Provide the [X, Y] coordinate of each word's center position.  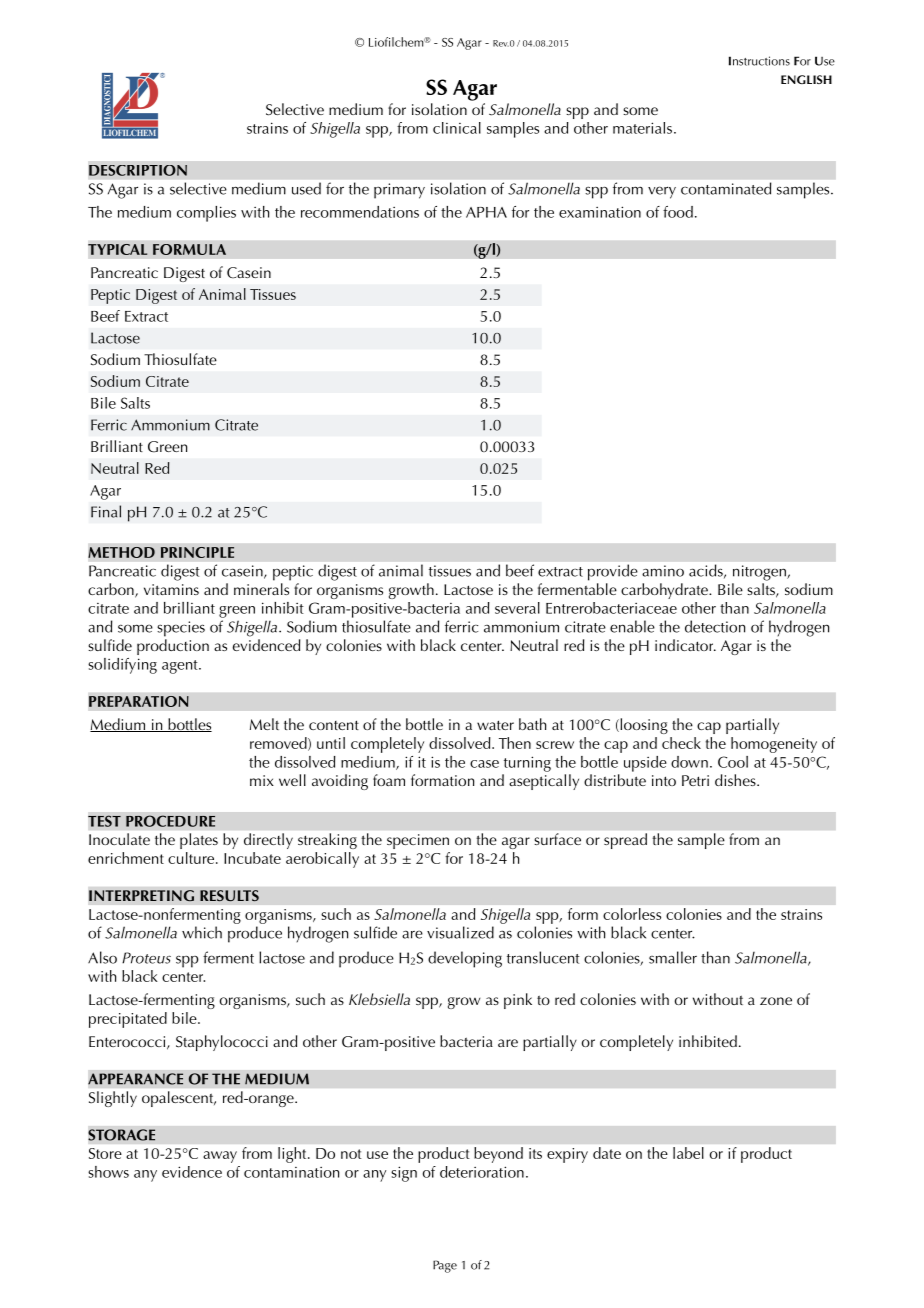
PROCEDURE [170, 821]
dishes [736, 780]
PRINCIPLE [197, 552]
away [220, 1157]
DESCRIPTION [138, 170]
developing [465, 959]
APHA [486, 212]
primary [399, 191]
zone [776, 1001]
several [517, 608]
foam [389, 780]
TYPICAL [117, 249]
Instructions [759, 61]
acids [707, 571]
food [678, 212]
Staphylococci [222, 1043]
